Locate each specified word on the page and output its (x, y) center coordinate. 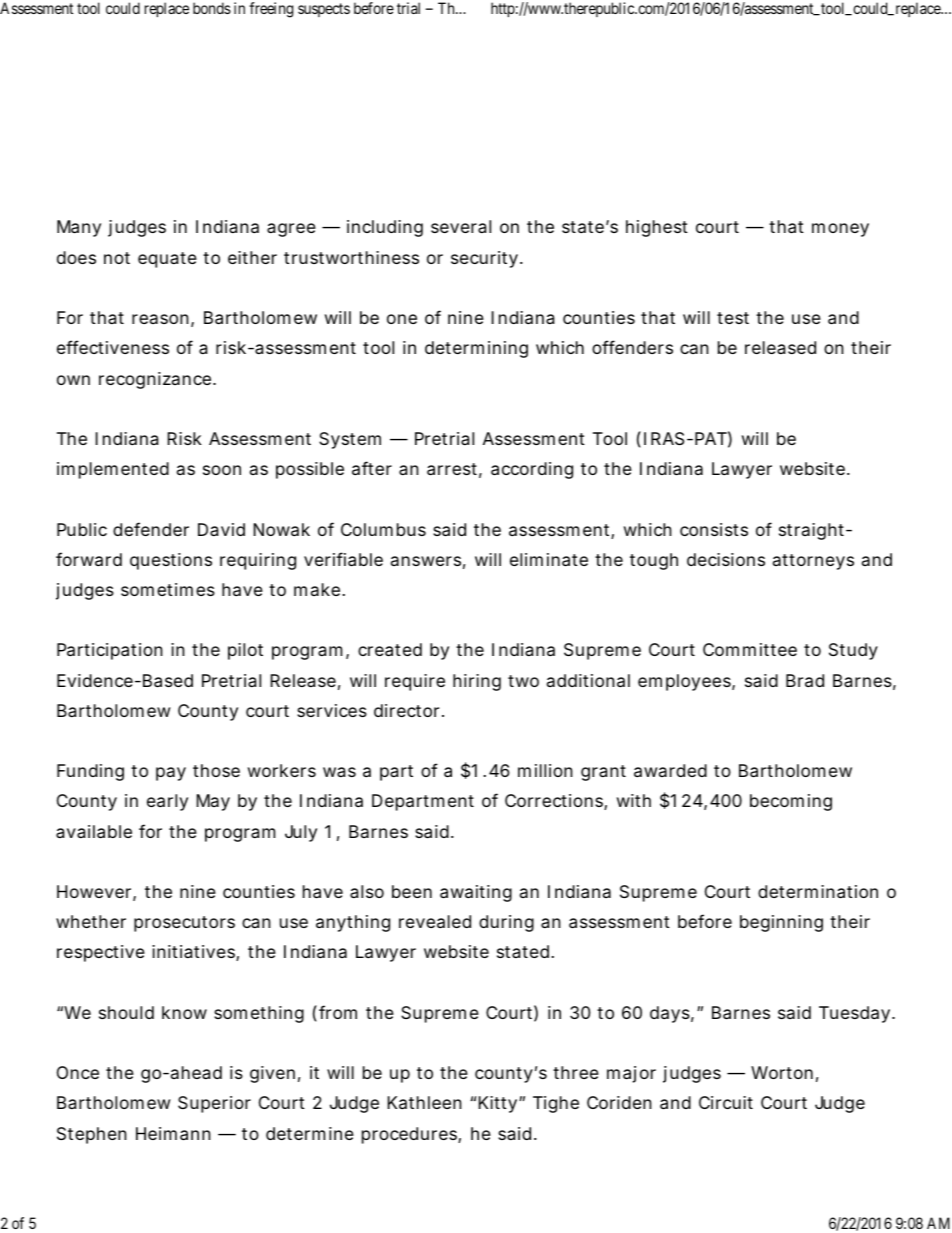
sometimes (168, 589)
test (733, 318)
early (167, 802)
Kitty (499, 1104)
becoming (791, 802)
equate (167, 260)
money (840, 230)
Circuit (726, 1102)
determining (476, 349)
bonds (212, 8)
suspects (324, 10)
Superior (214, 1104)
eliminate (549, 559)
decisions (726, 559)
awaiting (476, 893)
